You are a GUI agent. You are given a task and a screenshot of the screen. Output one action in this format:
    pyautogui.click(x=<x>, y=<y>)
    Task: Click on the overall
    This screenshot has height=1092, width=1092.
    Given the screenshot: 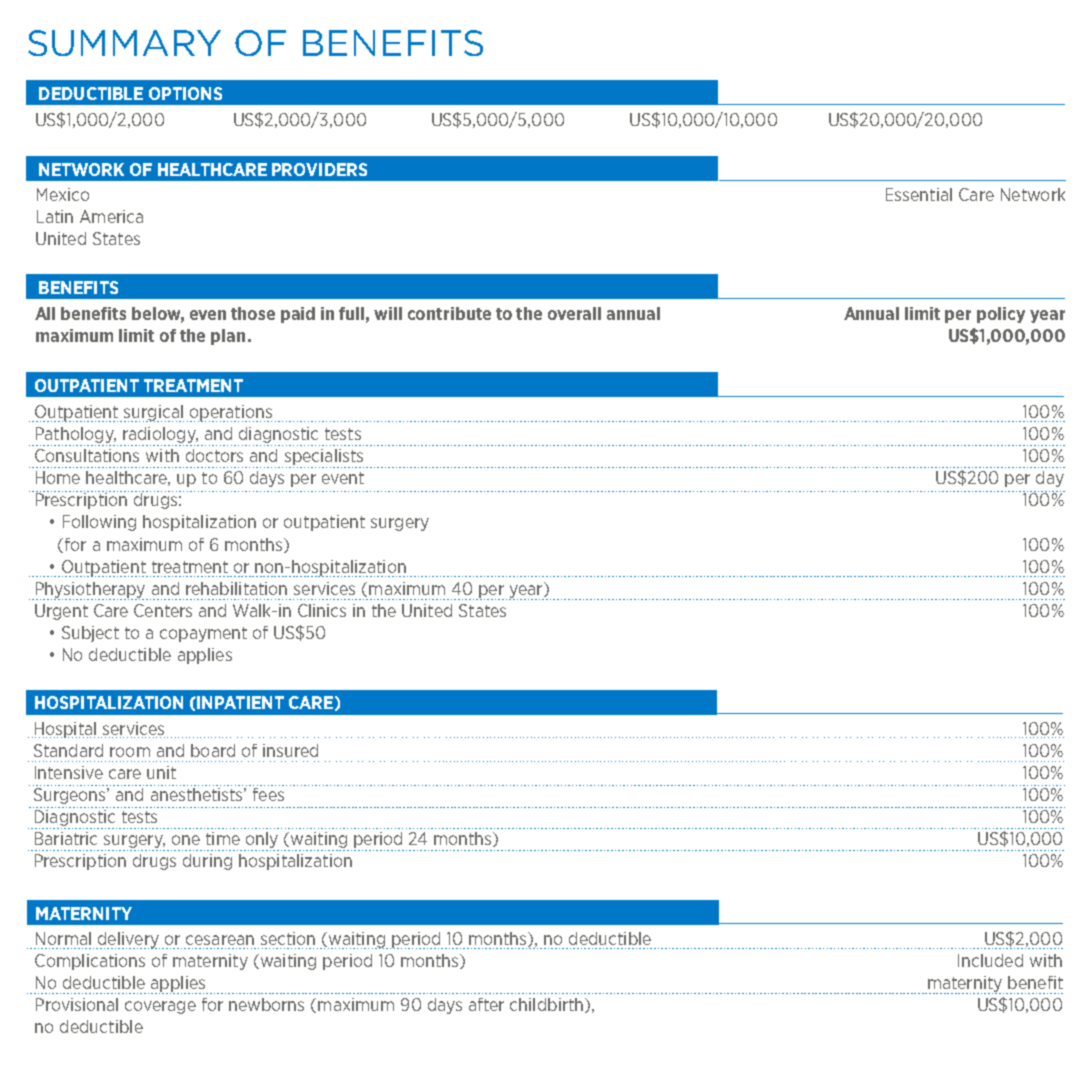 What is the action you would take?
    pyautogui.click(x=574, y=313)
